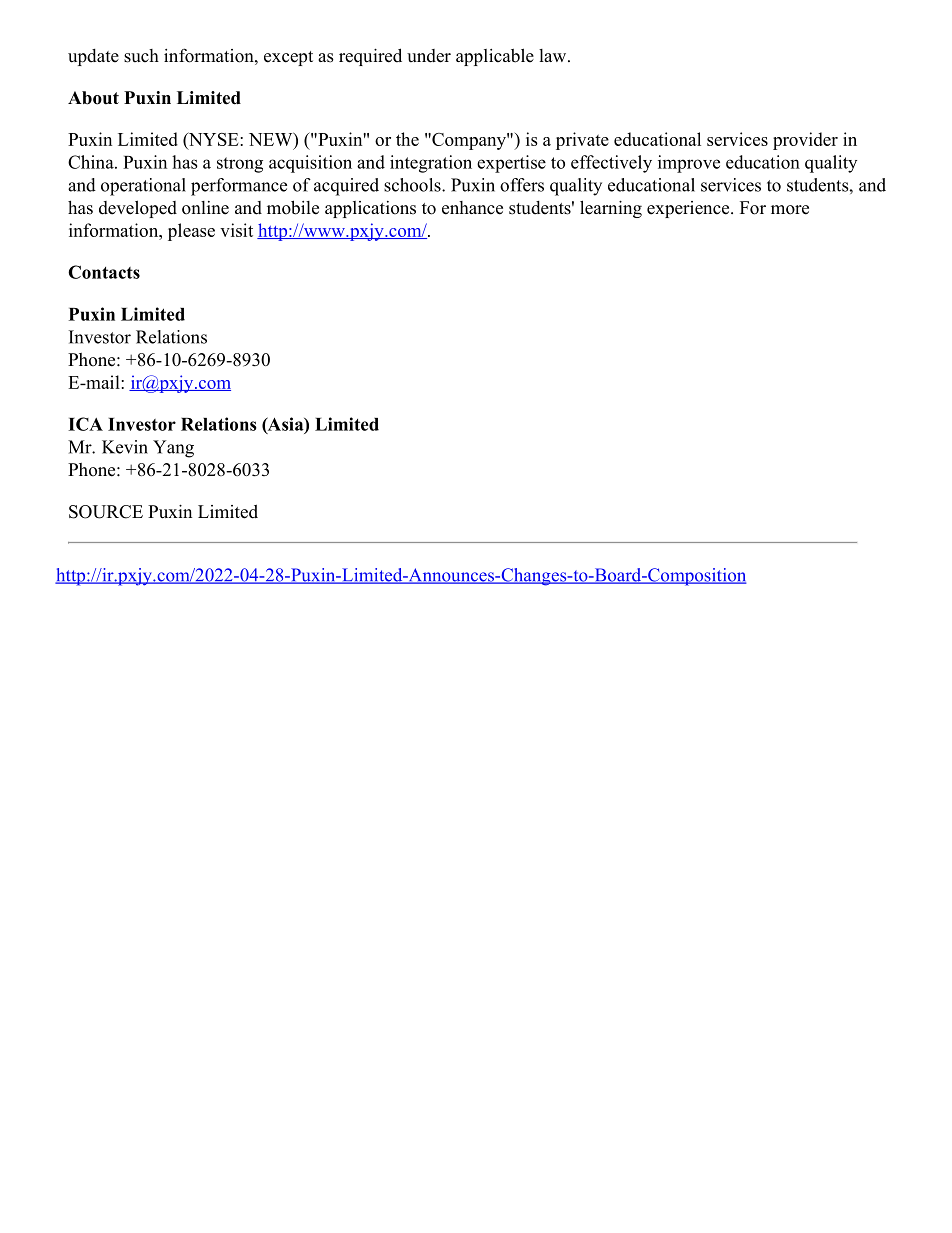  What do you see at coordinates (790, 210) in the image?
I see `more` at bounding box center [790, 210].
